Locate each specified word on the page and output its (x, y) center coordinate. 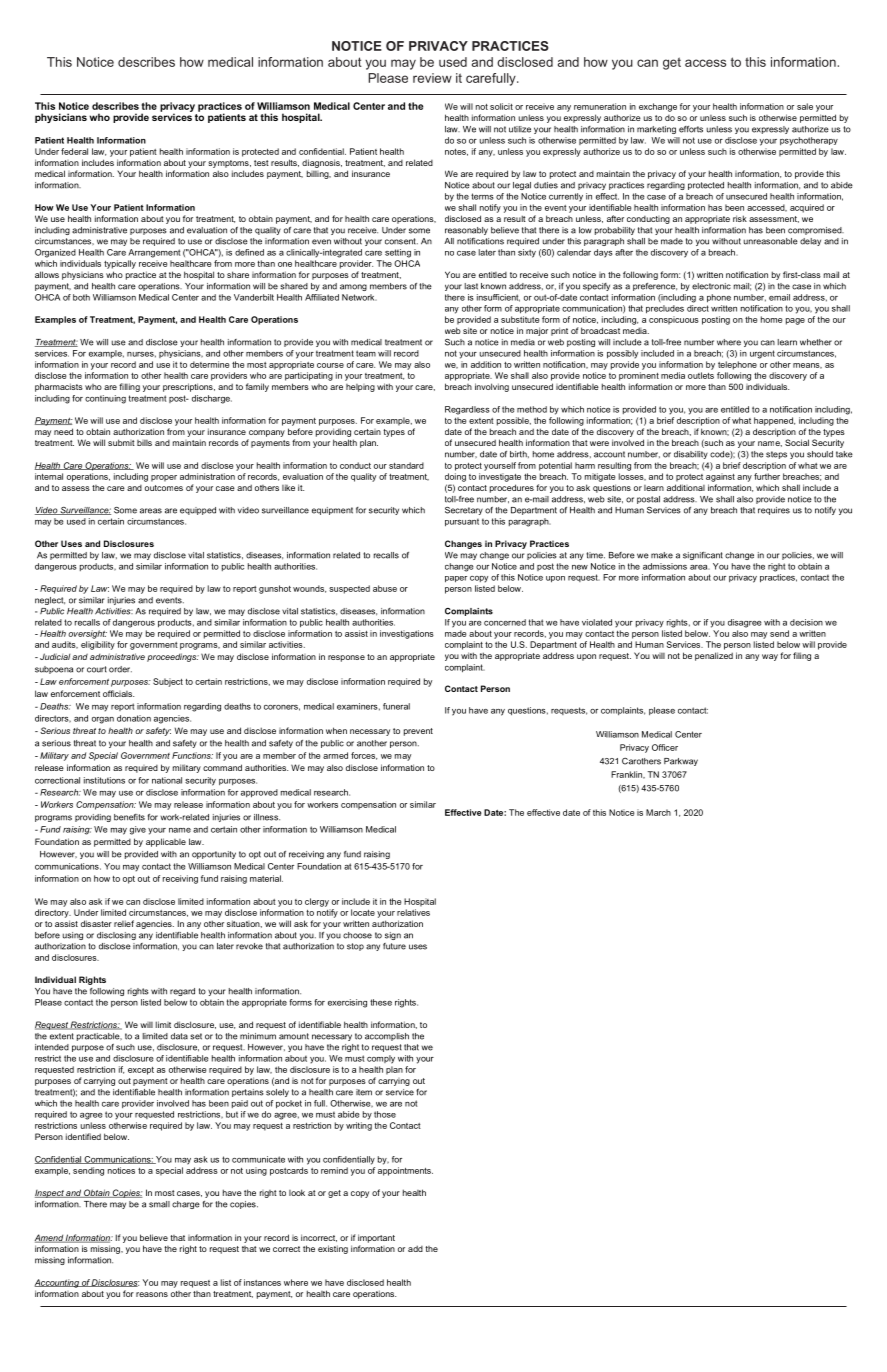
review (432, 78)
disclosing (116, 936)
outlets (701, 375)
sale (805, 106)
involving (492, 387)
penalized (714, 656)
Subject (168, 682)
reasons (152, 1294)
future (394, 946)
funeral (396, 706)
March (658, 812)
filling (129, 387)
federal (74, 151)
